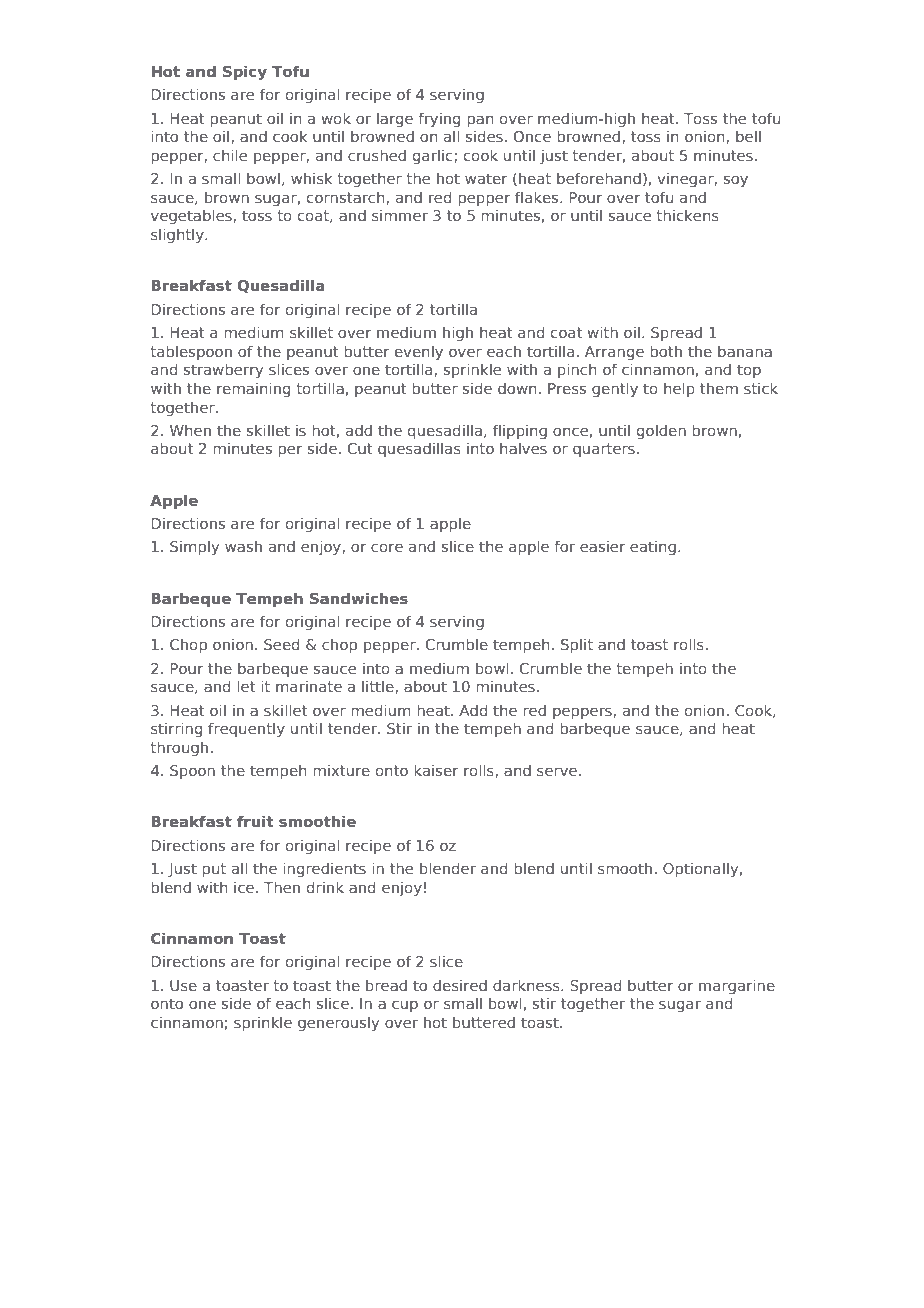  I want to click on frequently, so click(246, 729).
